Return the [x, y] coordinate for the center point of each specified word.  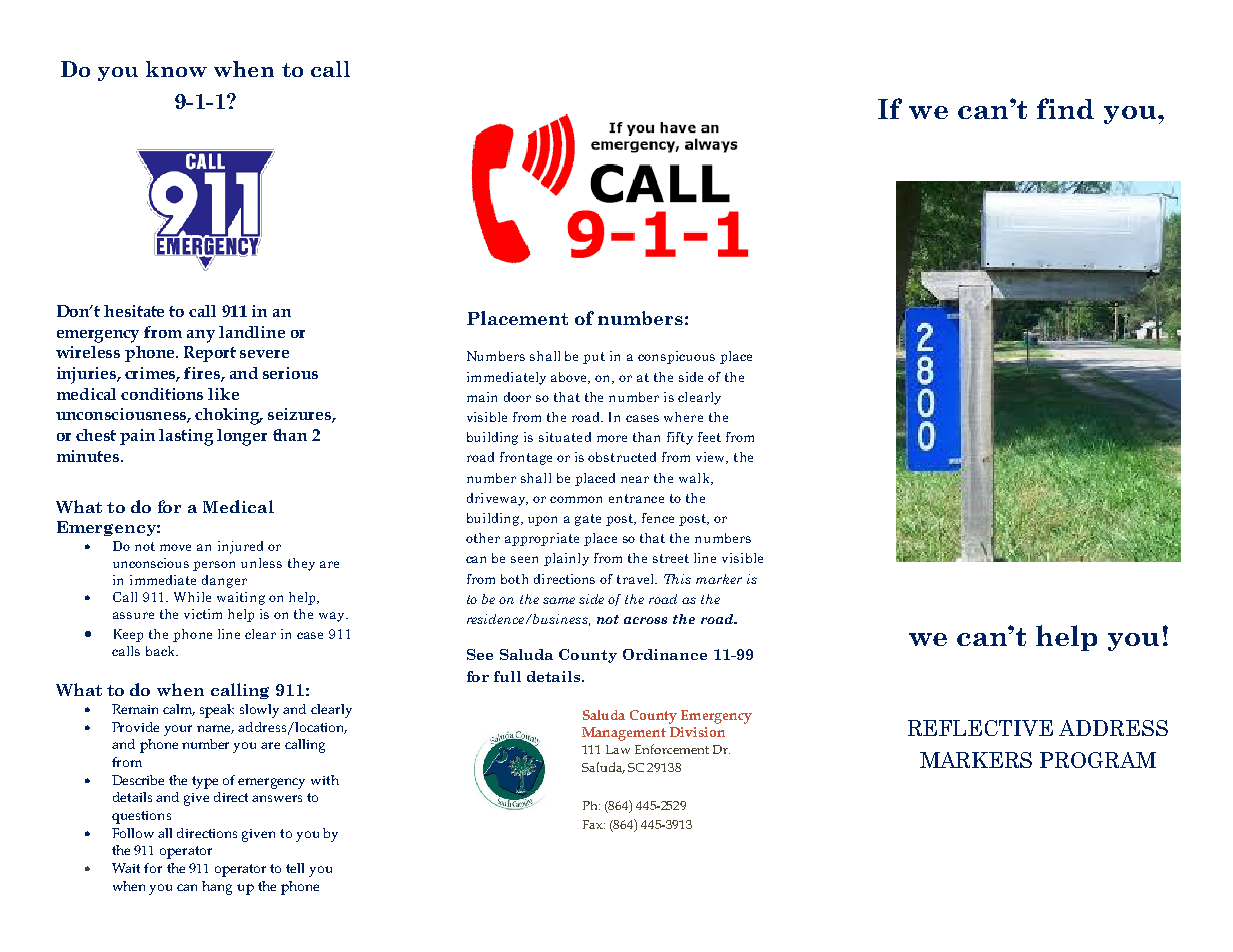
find [1065, 108]
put [594, 358]
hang [217, 888]
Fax [594, 824]
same [559, 600]
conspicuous [676, 357]
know [176, 69]
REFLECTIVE [980, 728]
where [683, 417]
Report [210, 354]
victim [203, 614]
